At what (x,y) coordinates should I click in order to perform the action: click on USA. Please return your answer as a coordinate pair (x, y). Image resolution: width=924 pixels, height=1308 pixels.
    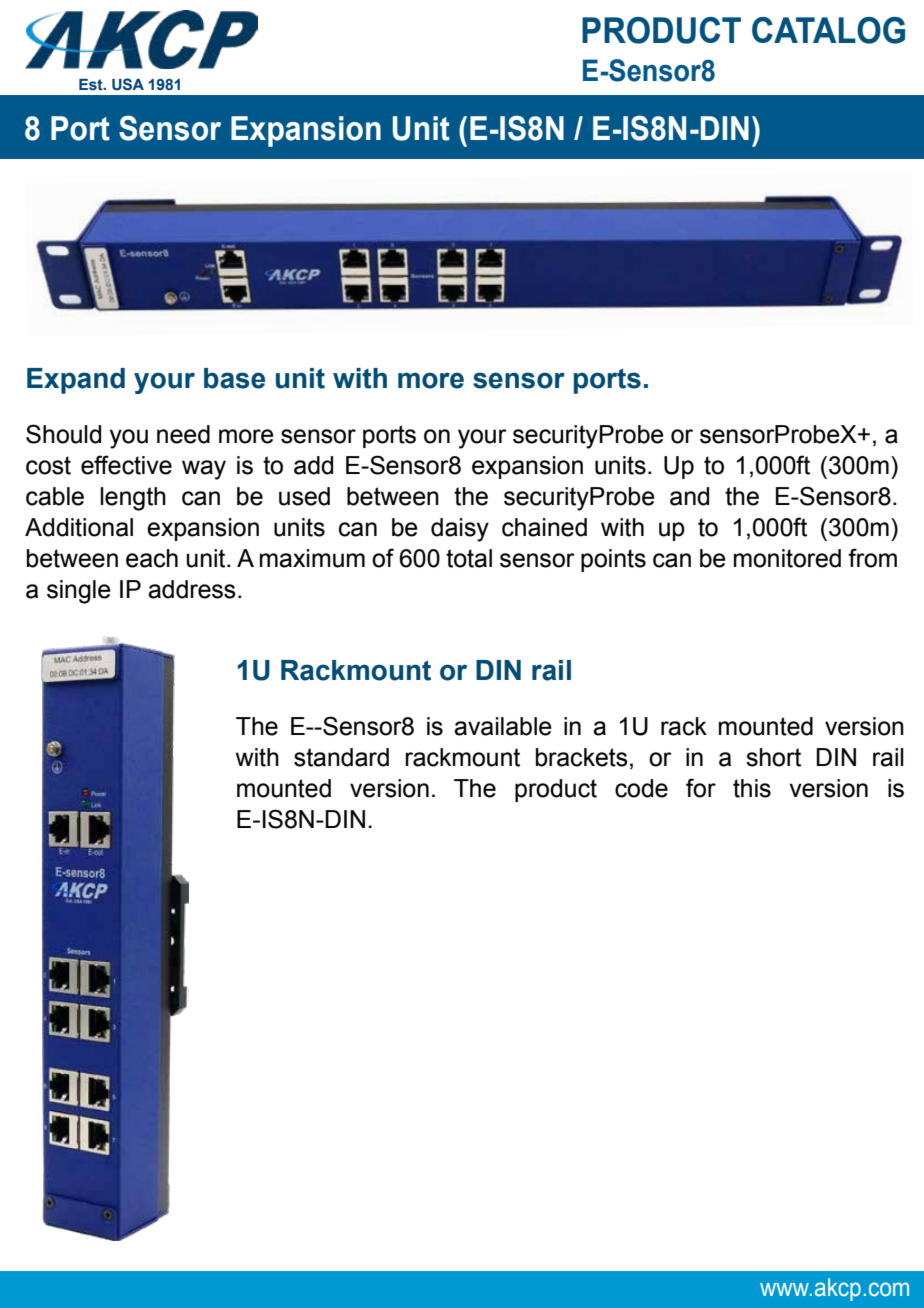
    Looking at the image, I should click on (128, 84).
